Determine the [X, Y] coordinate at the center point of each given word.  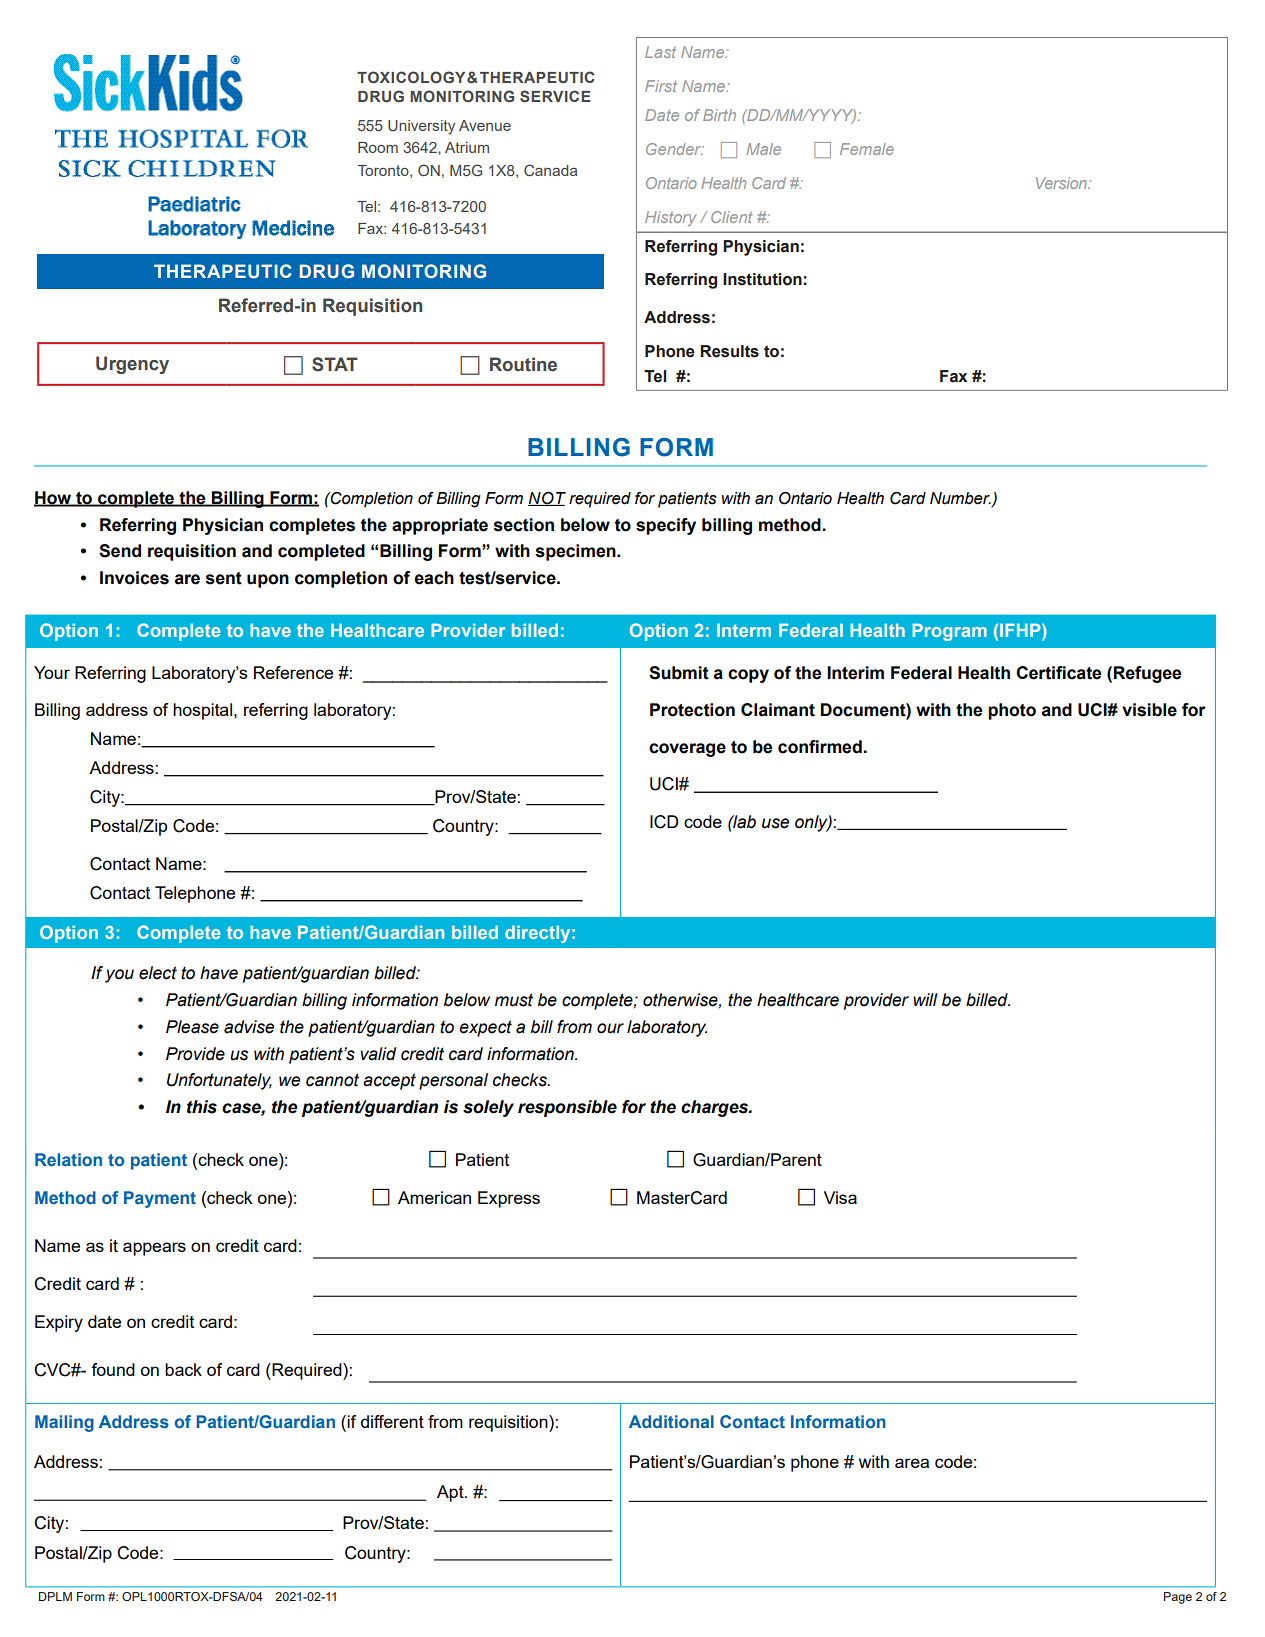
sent [224, 578]
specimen [577, 552]
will [925, 999]
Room [378, 147]
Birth [719, 115]
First [661, 86]
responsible [567, 1108]
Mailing [64, 1423]
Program [949, 632]
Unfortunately [219, 1081]
